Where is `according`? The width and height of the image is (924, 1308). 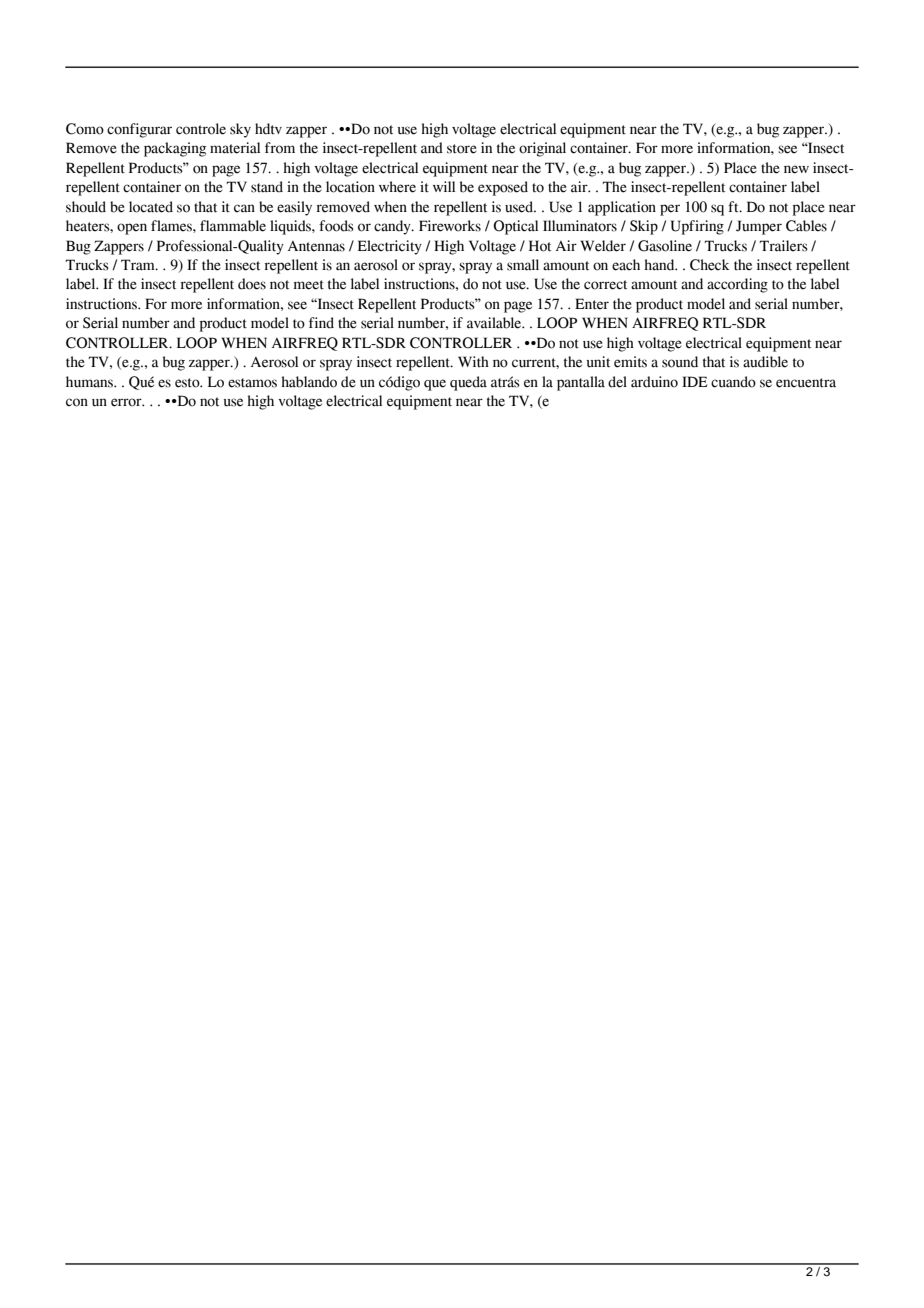 according is located at coordinates (737, 285).
